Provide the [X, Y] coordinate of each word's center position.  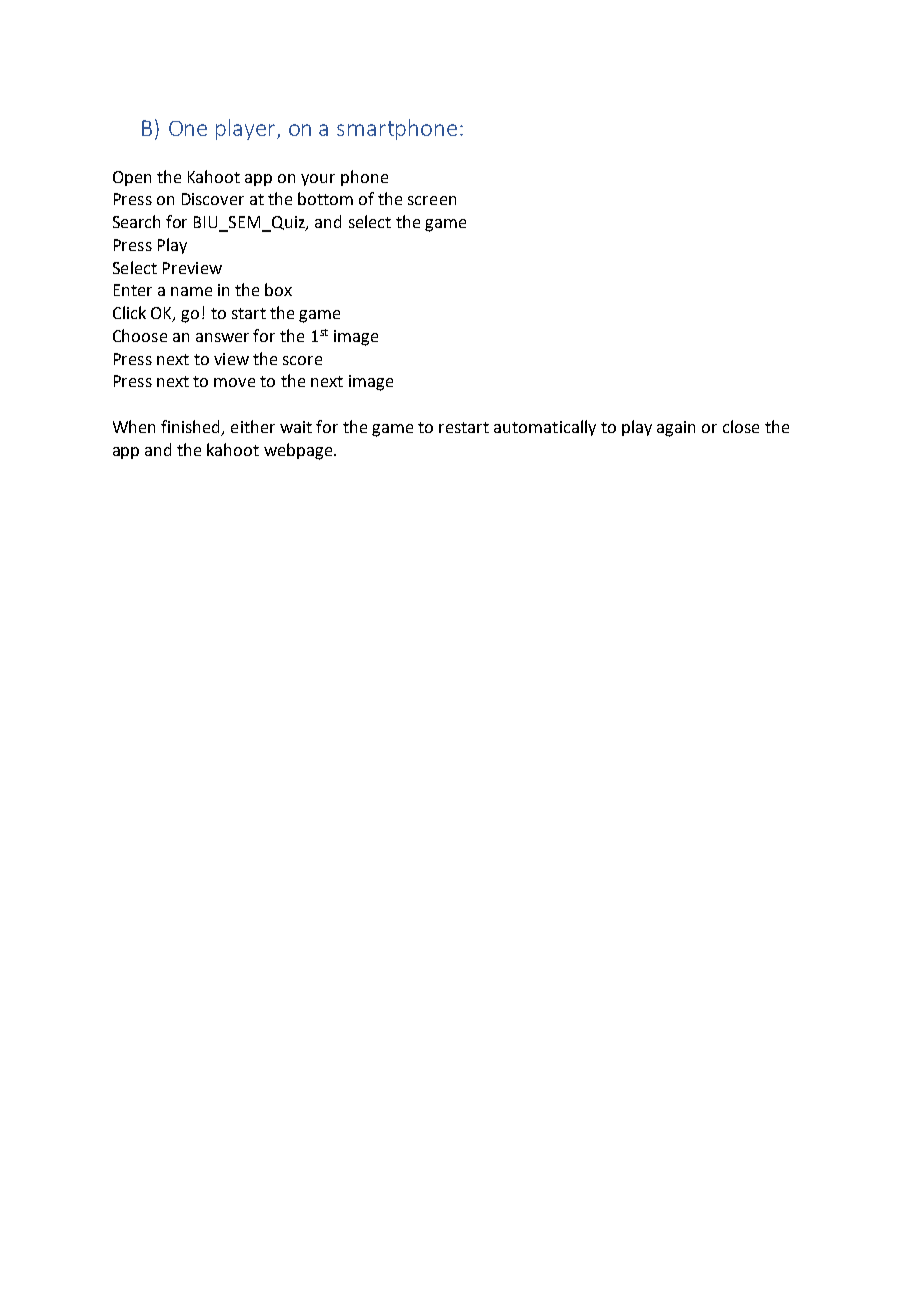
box [278, 289]
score [302, 360]
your [318, 180]
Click [129, 312]
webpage [299, 451]
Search [136, 221]
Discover [213, 199]
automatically [545, 428]
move [234, 382]
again [676, 429]
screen [432, 200]
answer [222, 337]
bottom [325, 198]
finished [192, 428]
